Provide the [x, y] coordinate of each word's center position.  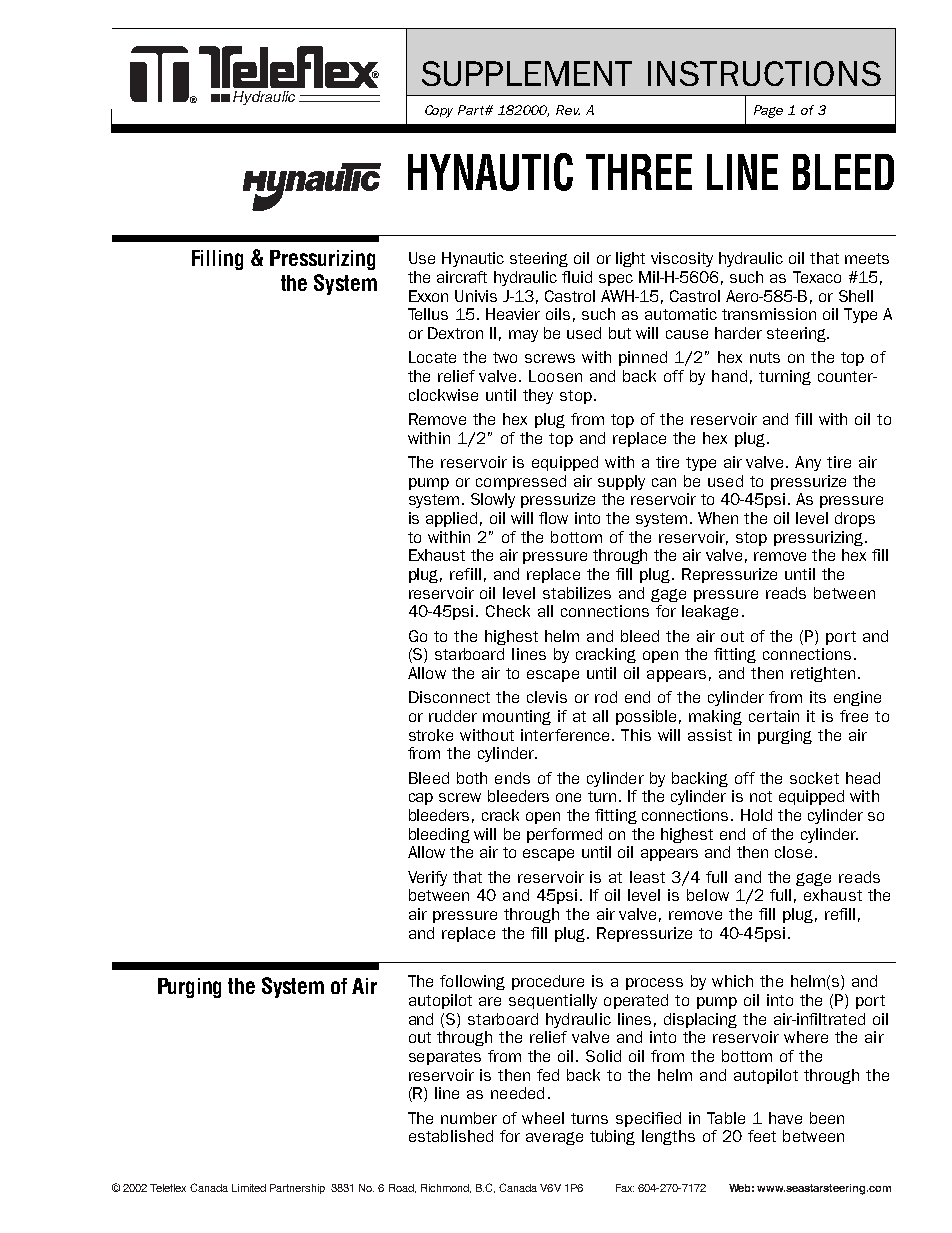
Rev [568, 110]
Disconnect [449, 697]
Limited [249, 1188]
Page [768, 111]
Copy [439, 111]
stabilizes [577, 593]
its [818, 697]
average [554, 1138]
